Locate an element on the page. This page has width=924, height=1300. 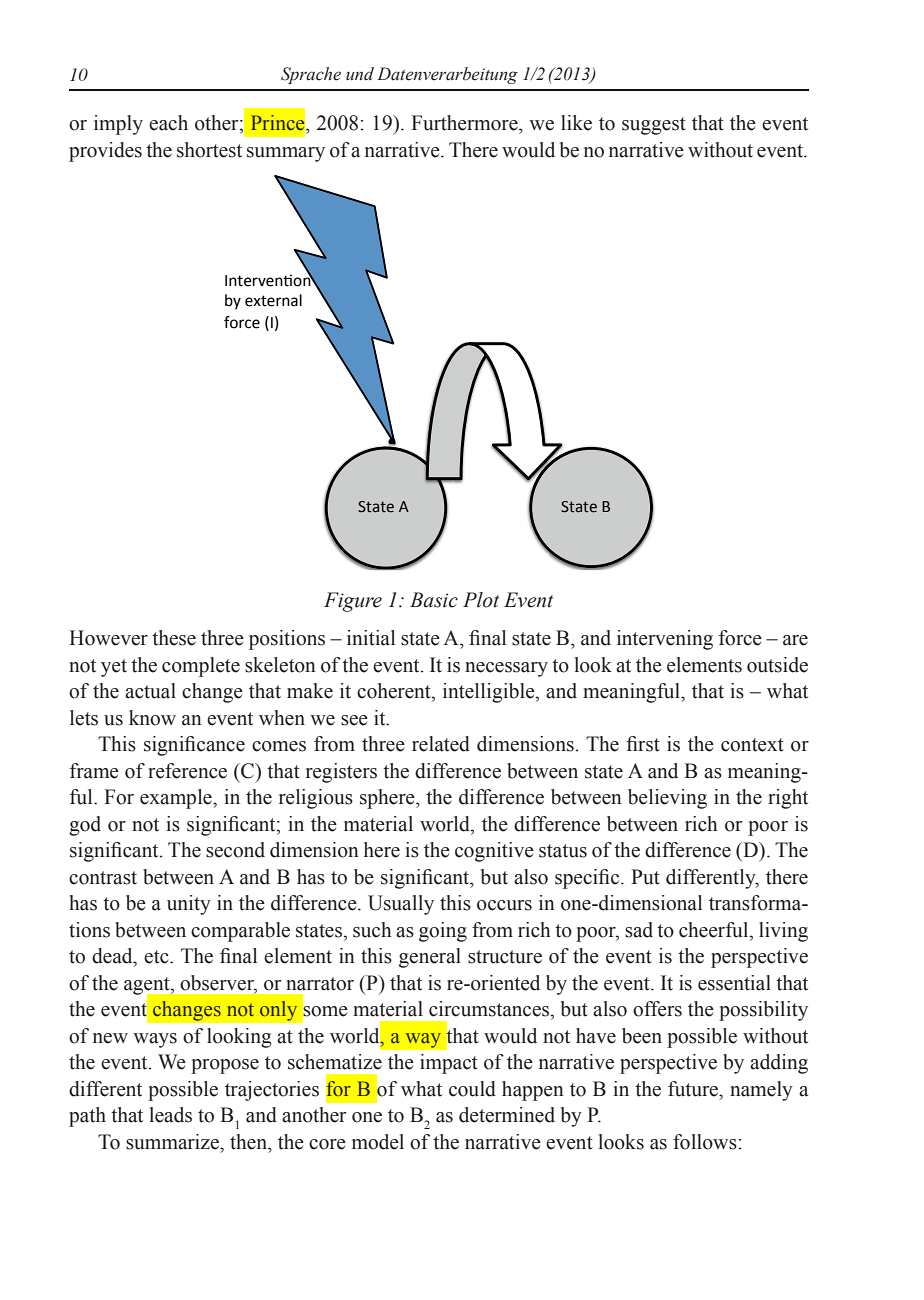
Furthermore is located at coordinates (465, 123).
